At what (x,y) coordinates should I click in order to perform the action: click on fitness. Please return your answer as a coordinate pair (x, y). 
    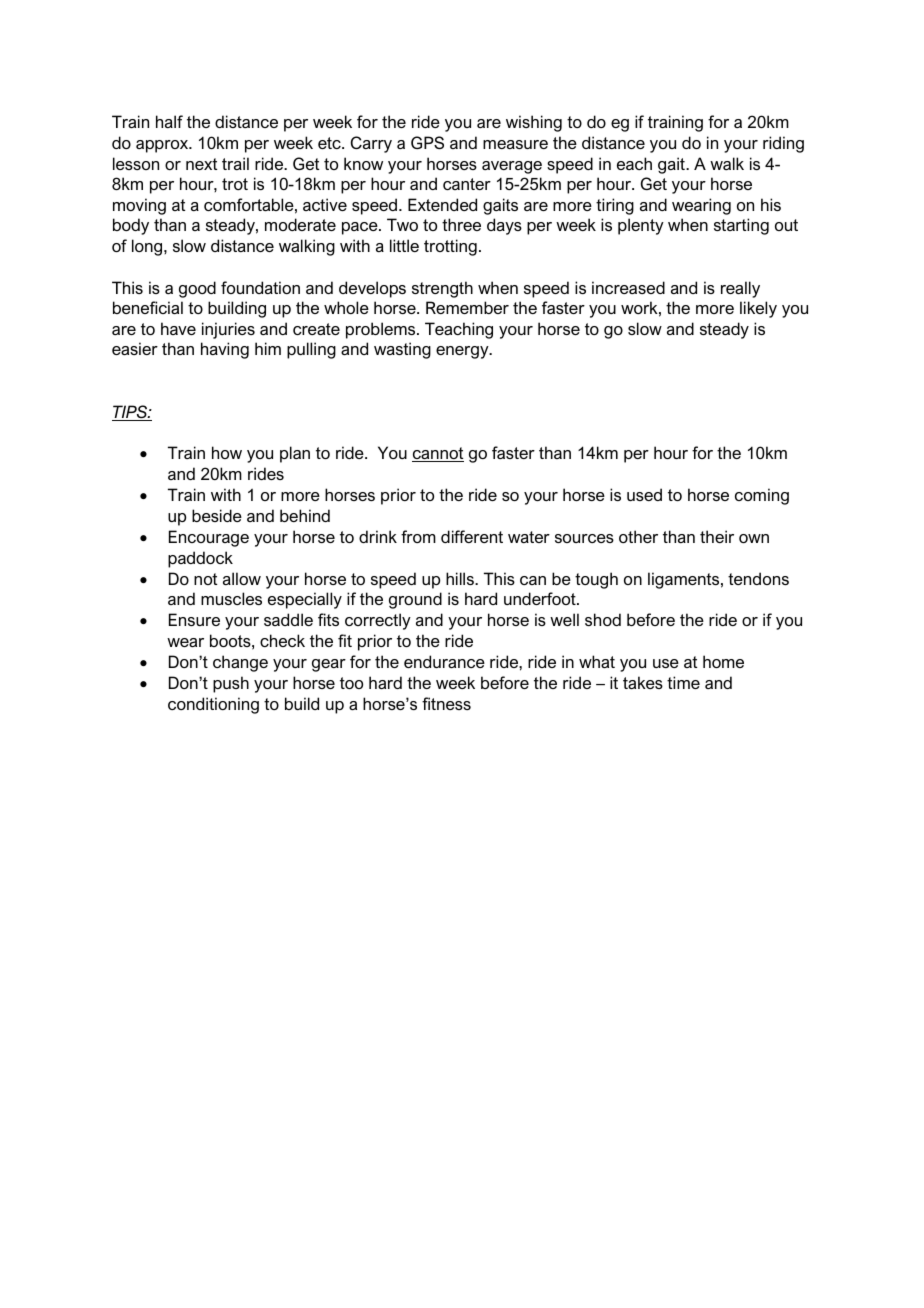
    Looking at the image, I should click on (446, 703).
